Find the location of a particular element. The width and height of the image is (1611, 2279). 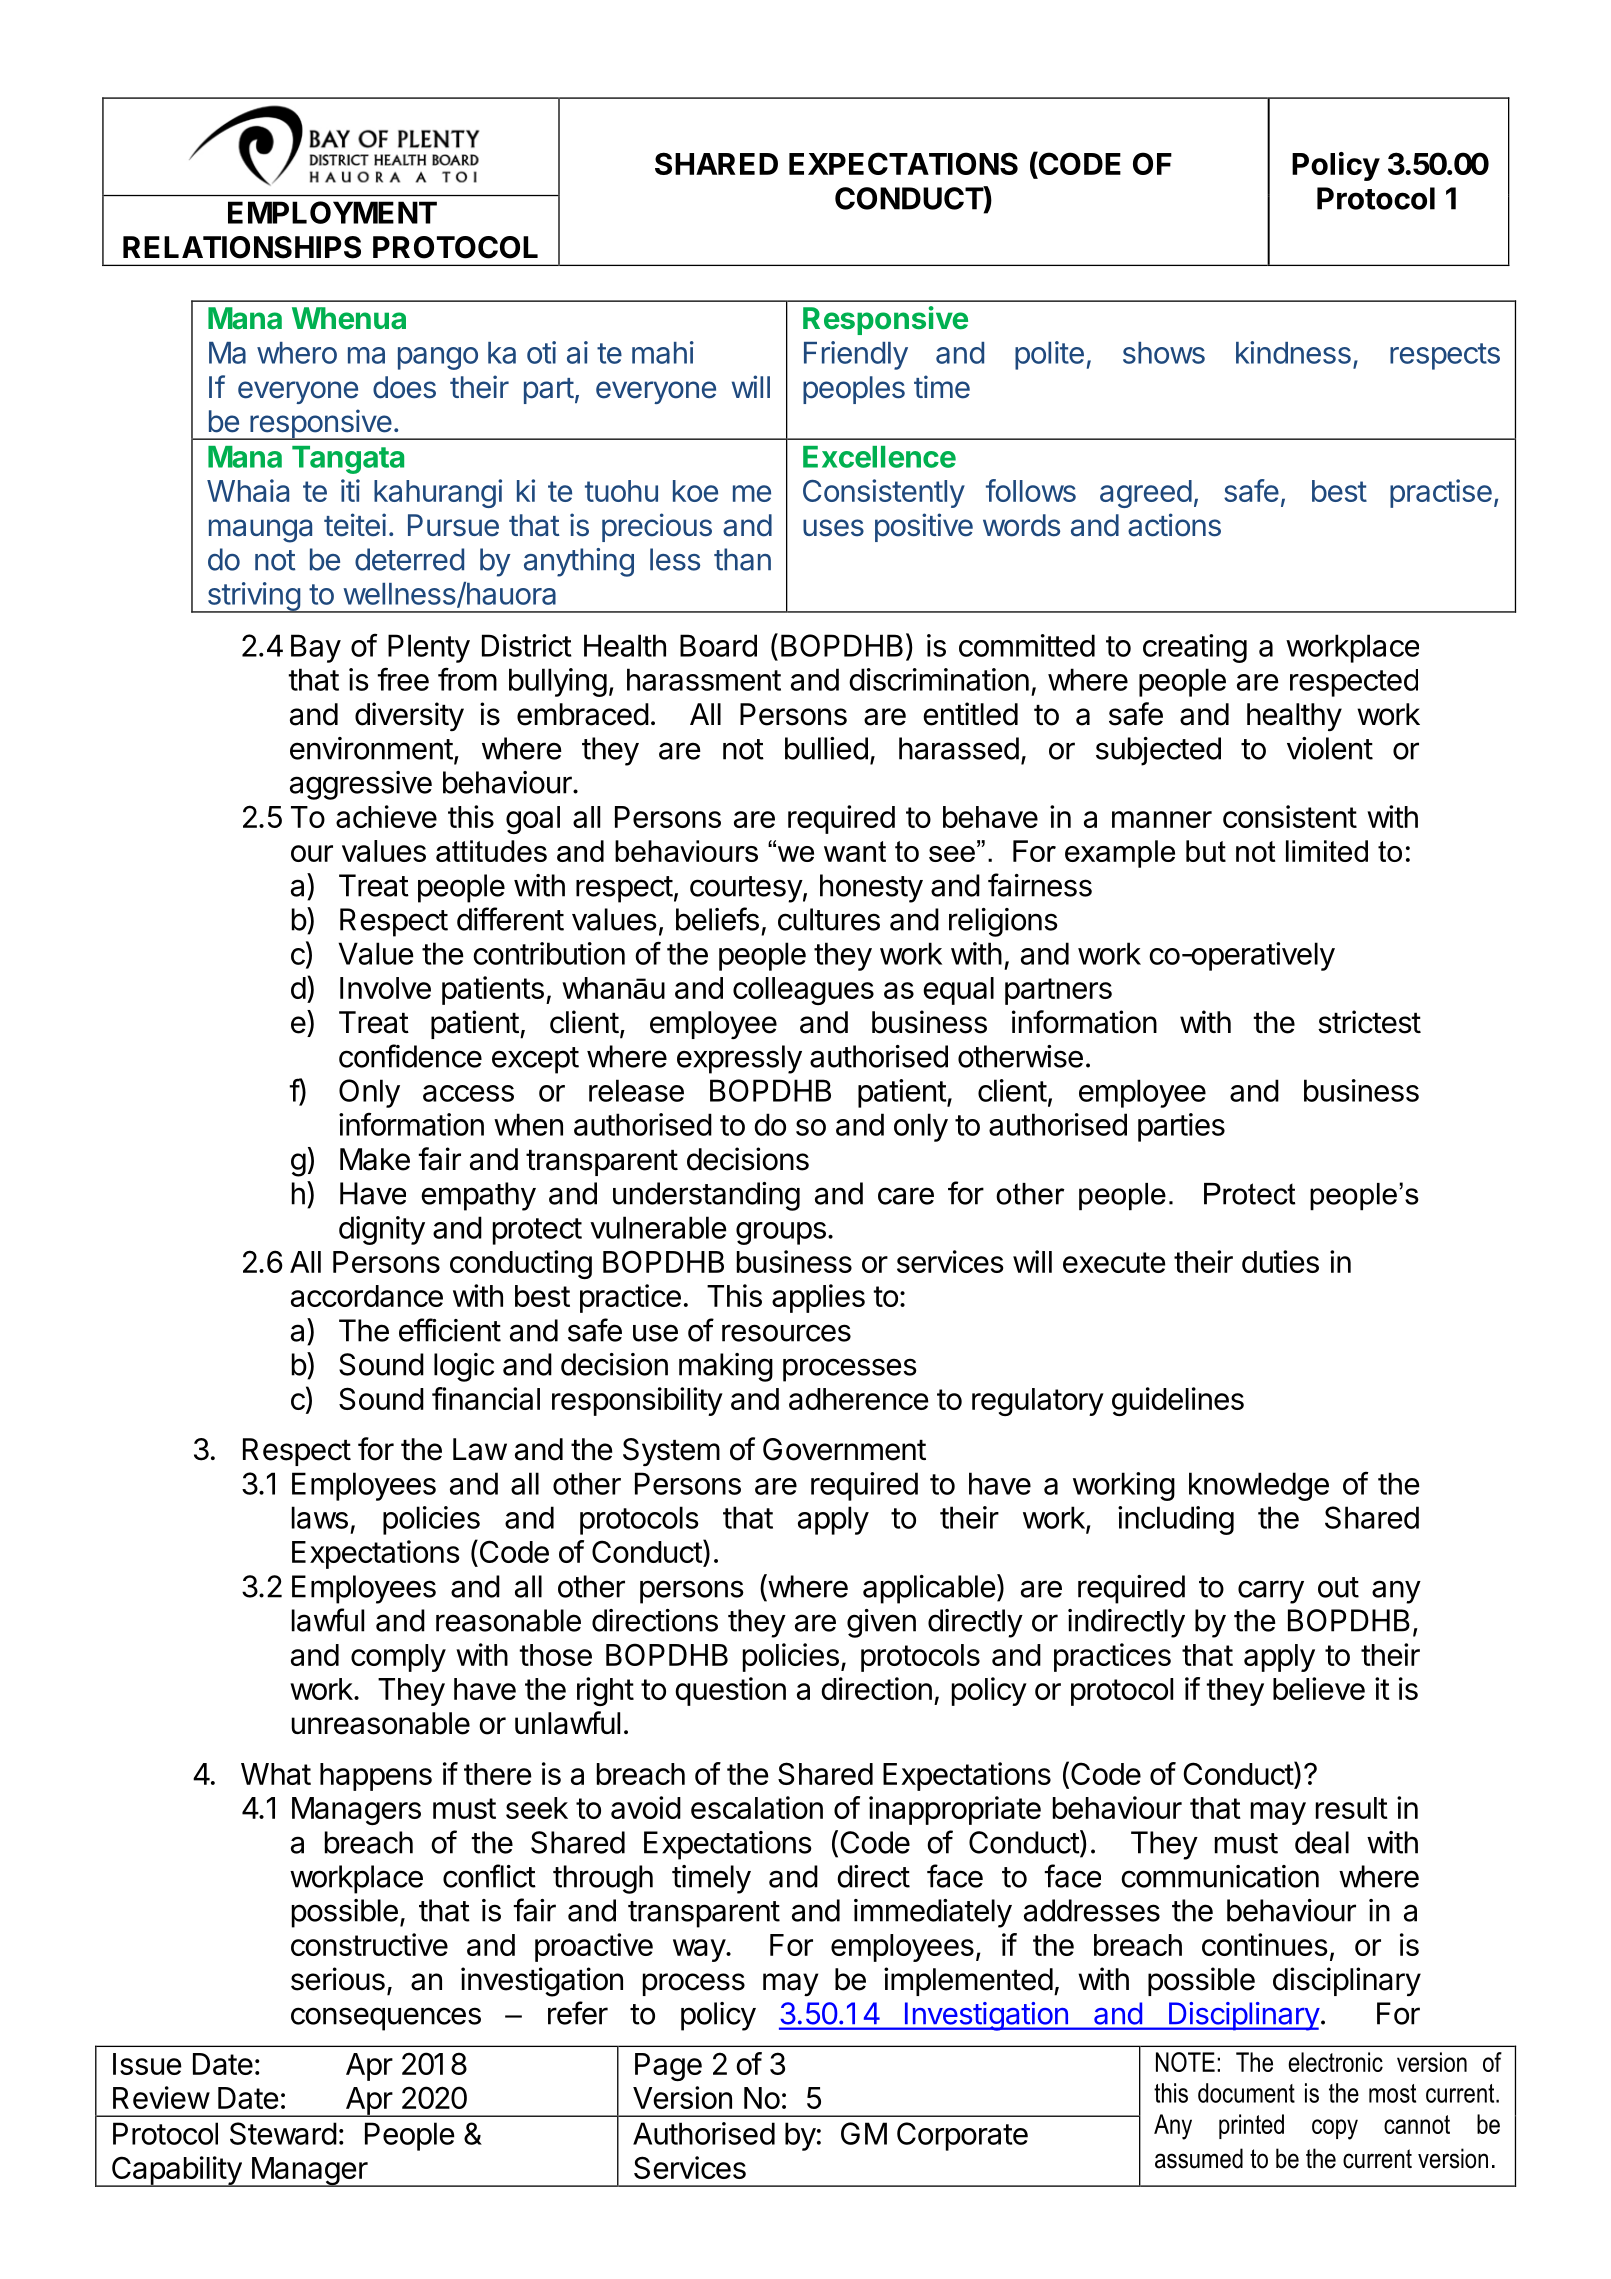

Page is located at coordinates (668, 2067).
